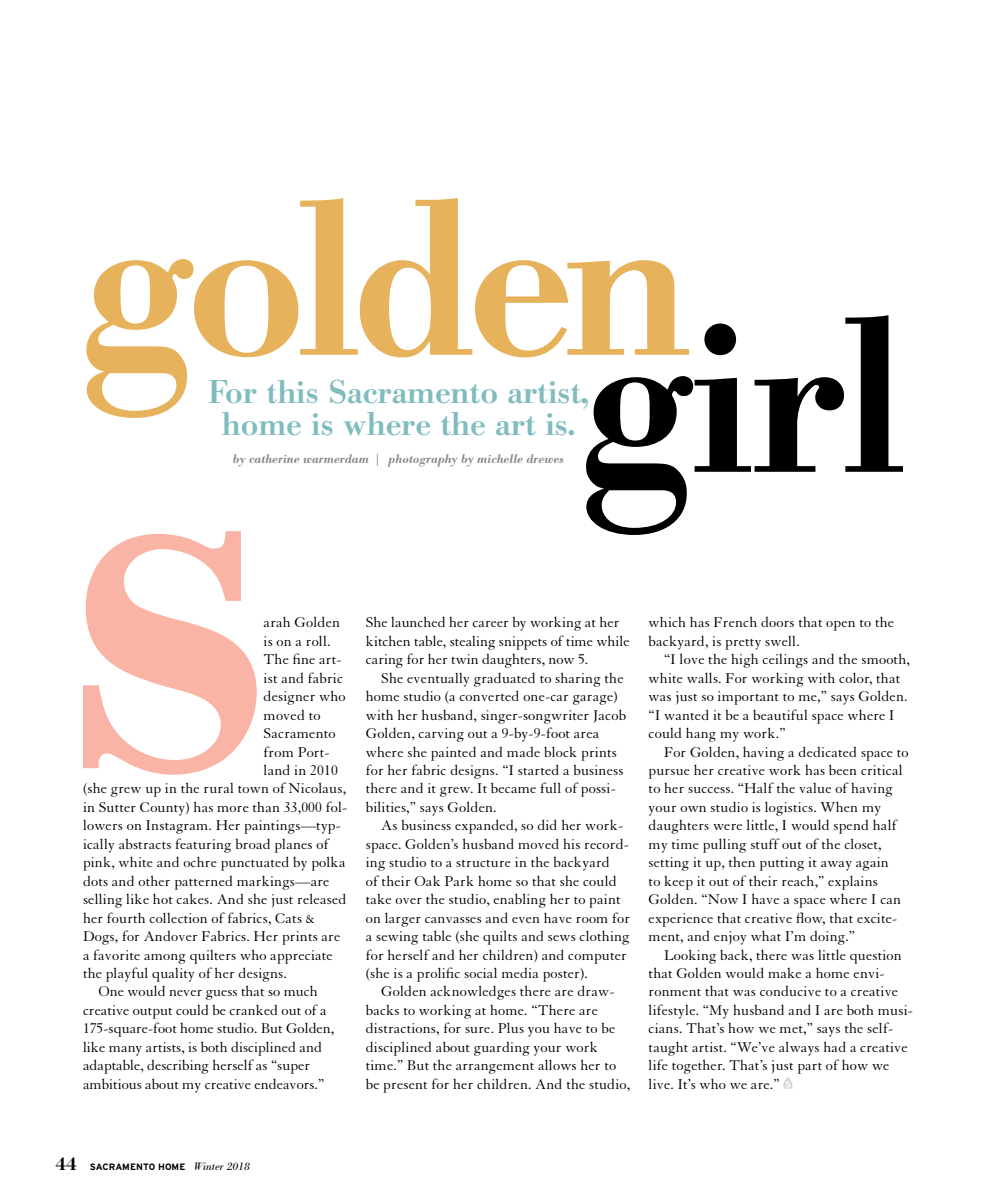 The image size is (996, 1204). Describe the element at coordinates (480, 972) in the screenshot. I see `social` at that location.
